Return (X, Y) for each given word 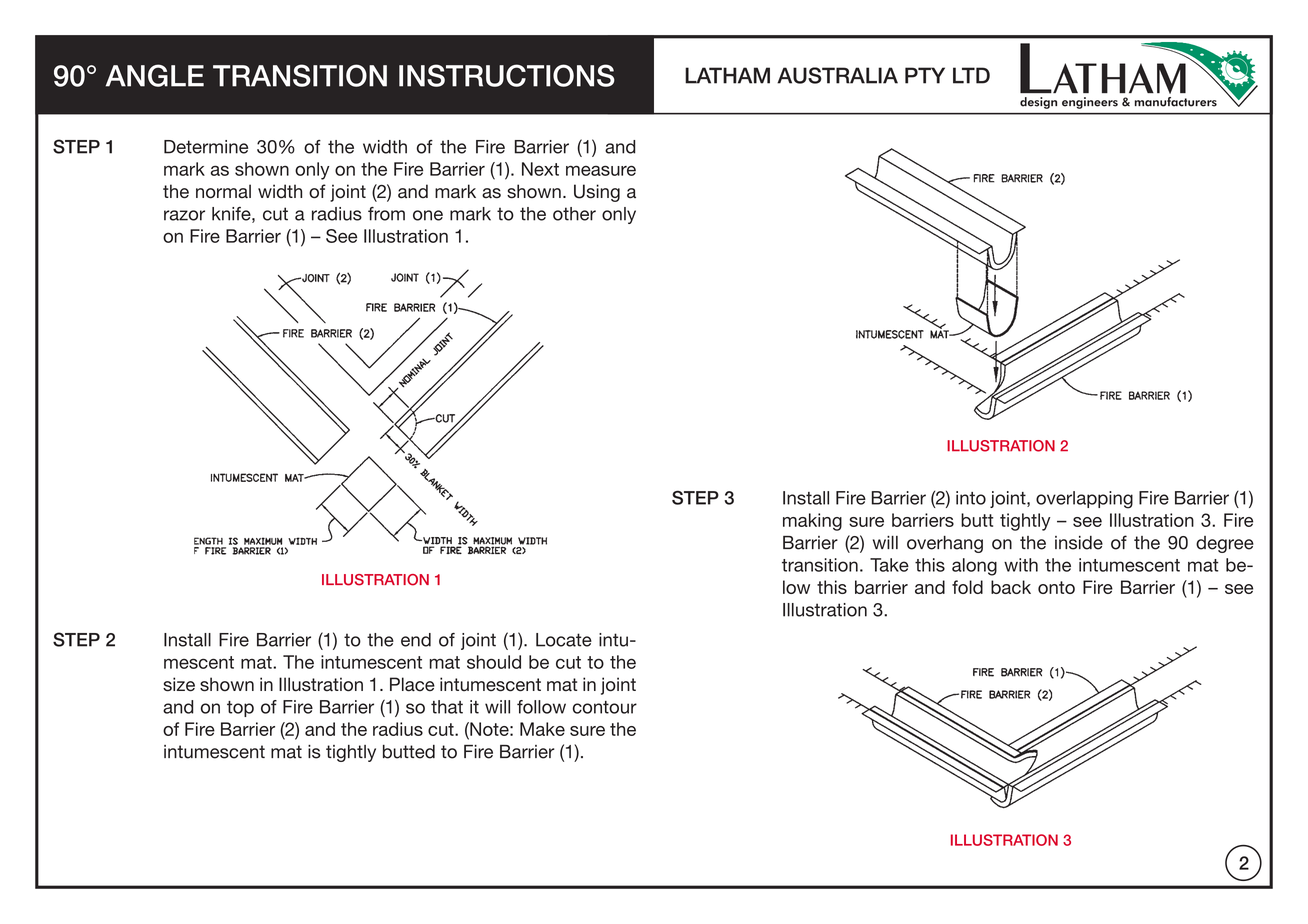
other (574, 214)
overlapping (1084, 500)
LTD (971, 75)
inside (1079, 543)
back (1011, 587)
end (416, 640)
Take (889, 565)
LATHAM (727, 75)
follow (541, 707)
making (812, 522)
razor (184, 215)
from (386, 214)
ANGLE (155, 75)
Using (597, 193)
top (240, 709)
